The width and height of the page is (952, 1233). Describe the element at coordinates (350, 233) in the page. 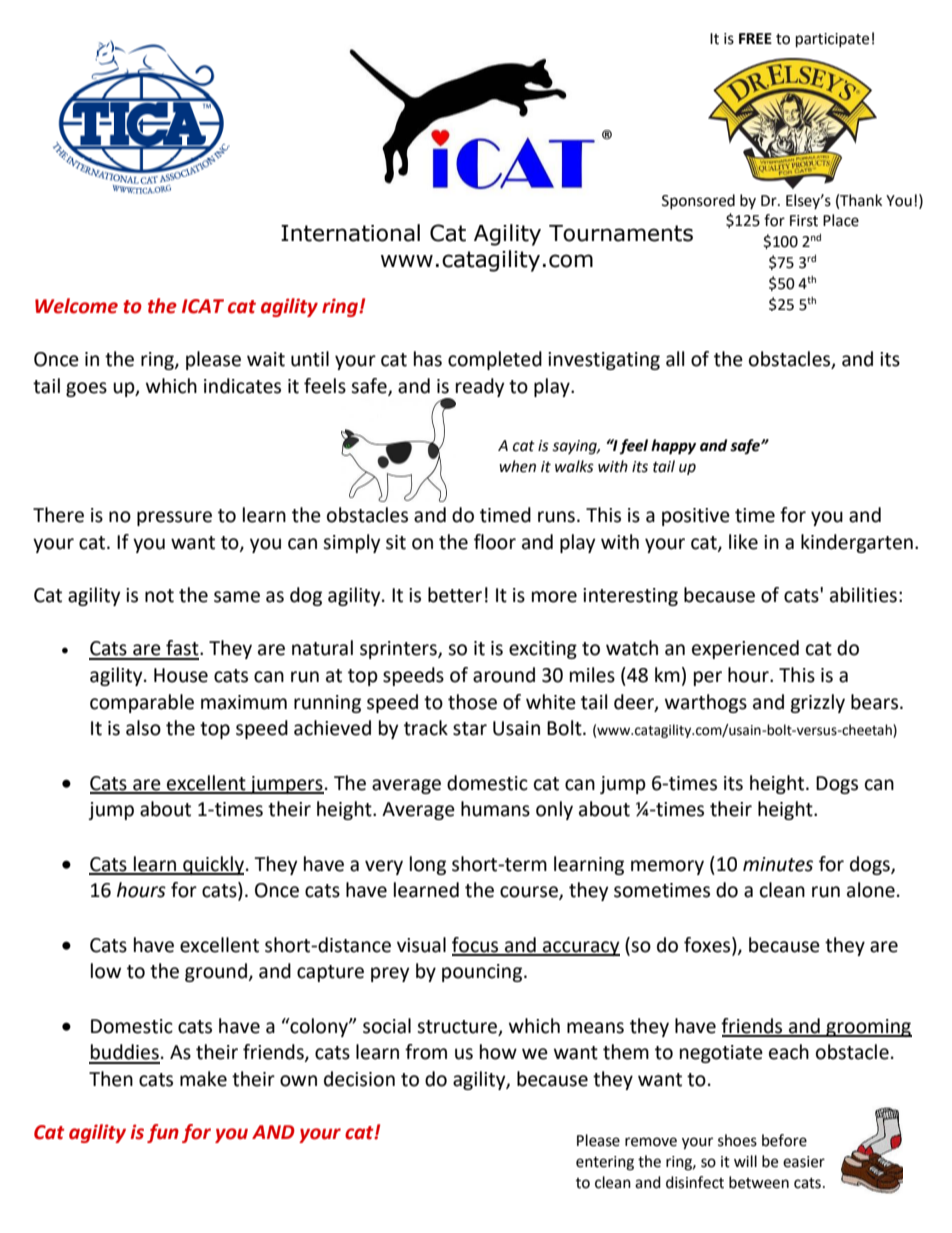

I see `International` at that location.
